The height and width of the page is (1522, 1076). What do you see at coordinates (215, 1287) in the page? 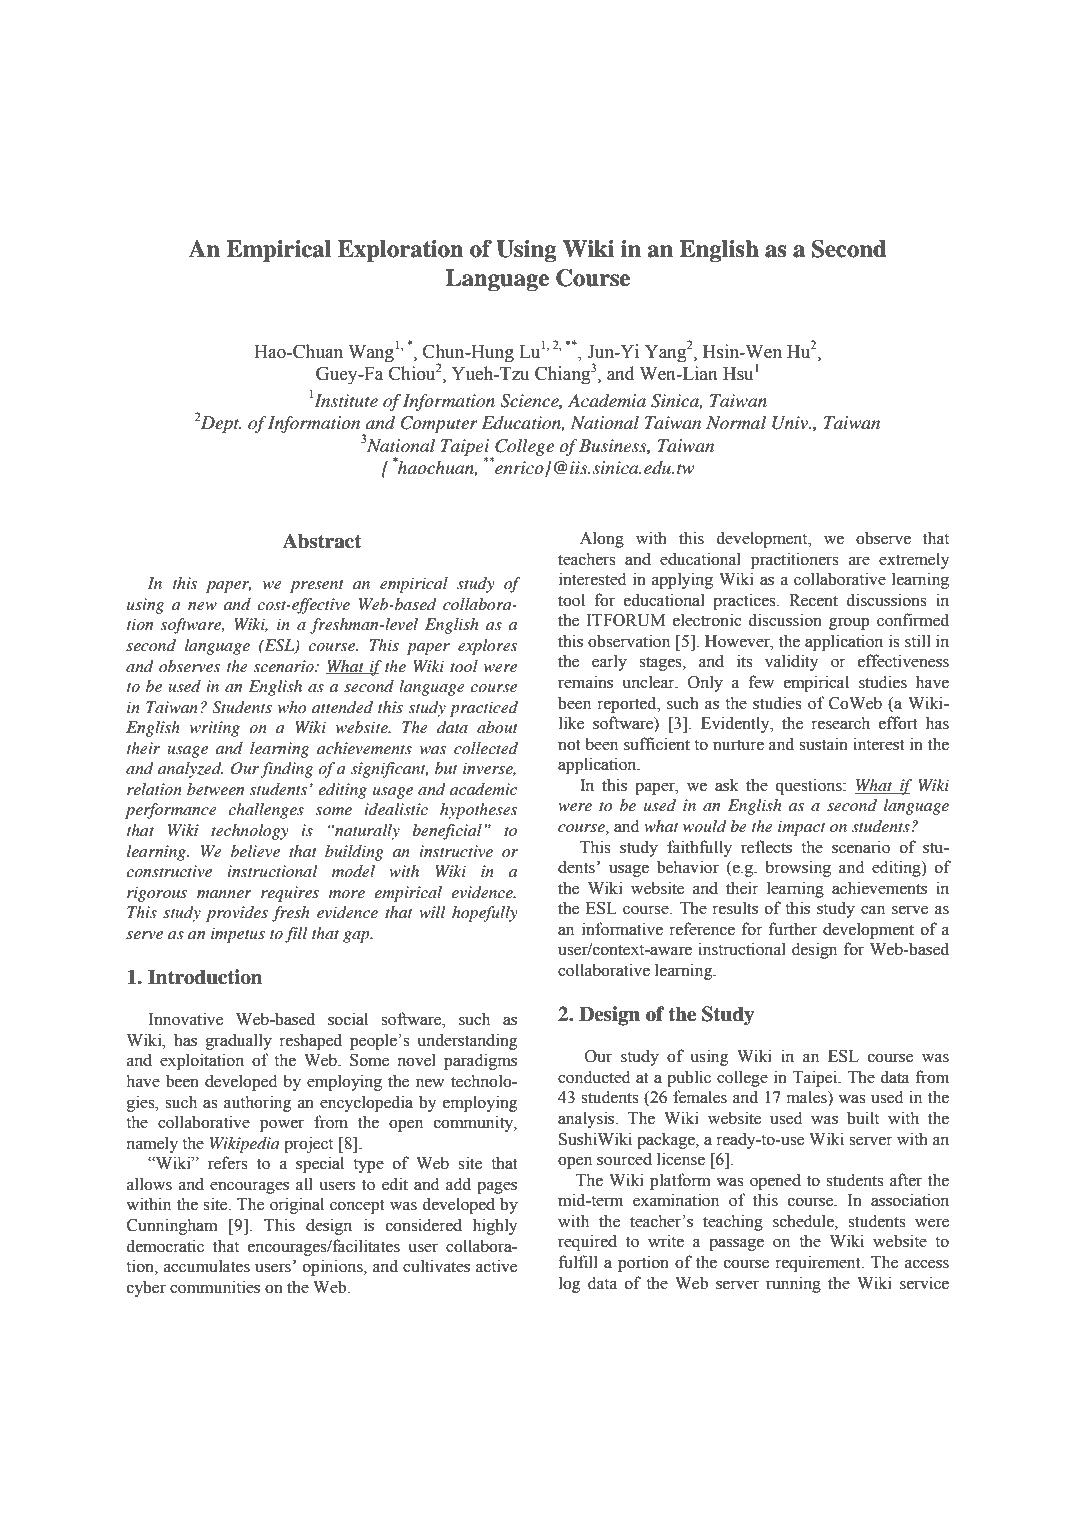
I see `communities` at bounding box center [215, 1287].
